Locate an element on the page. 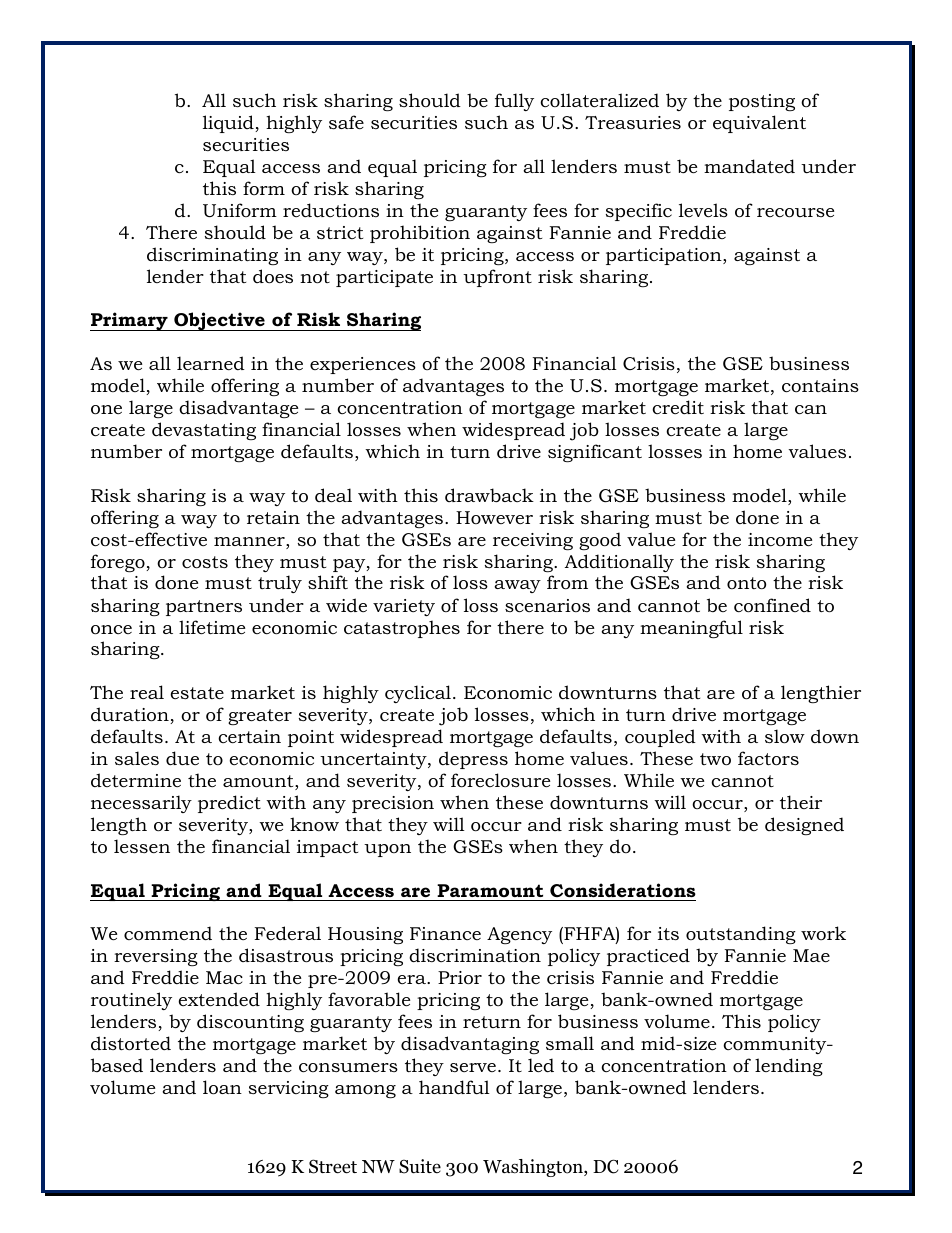 The width and height of the document is (952, 1233). liquid is located at coordinates (229, 124).
